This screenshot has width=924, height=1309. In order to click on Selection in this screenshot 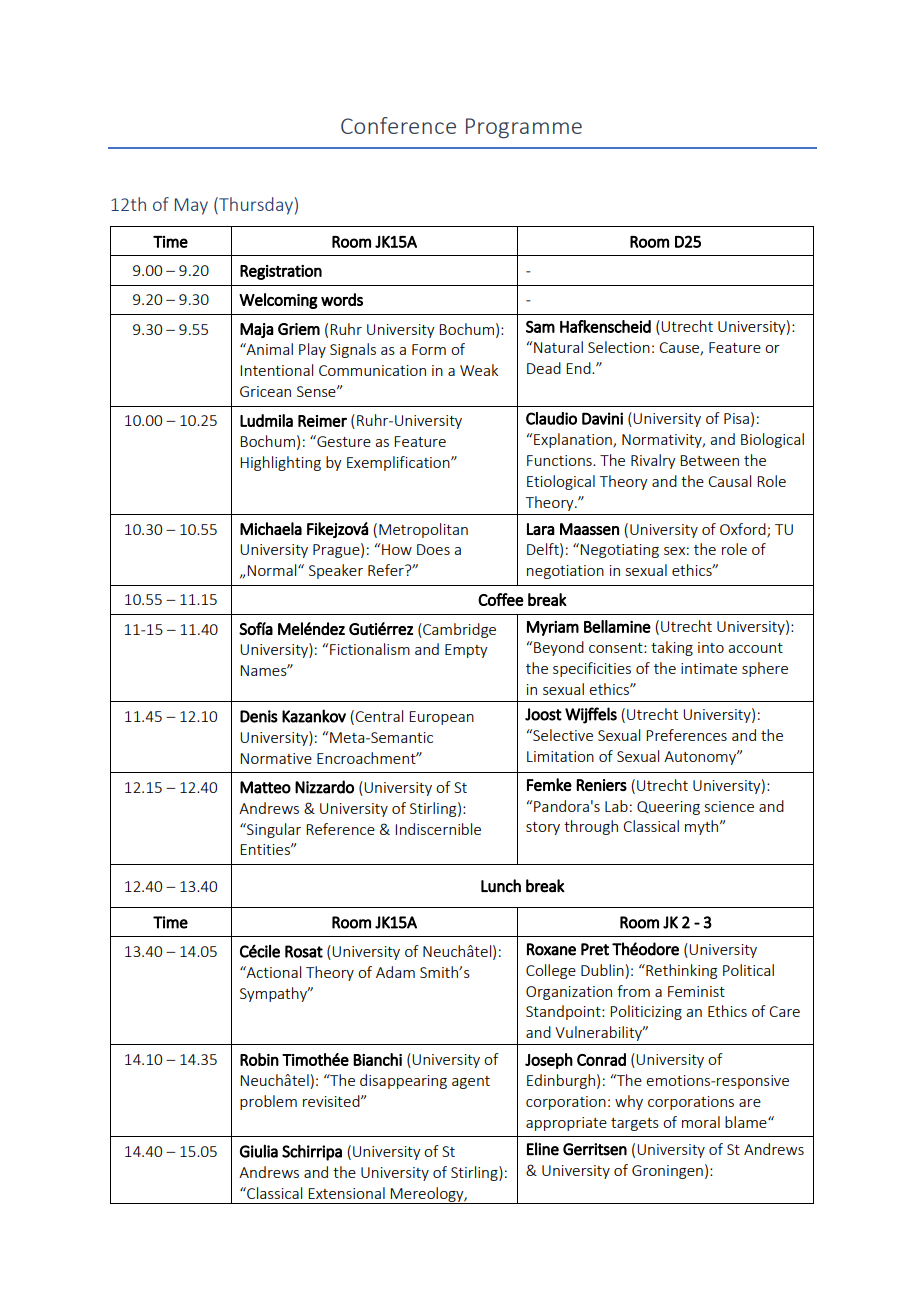, I will do `click(619, 347)`.
